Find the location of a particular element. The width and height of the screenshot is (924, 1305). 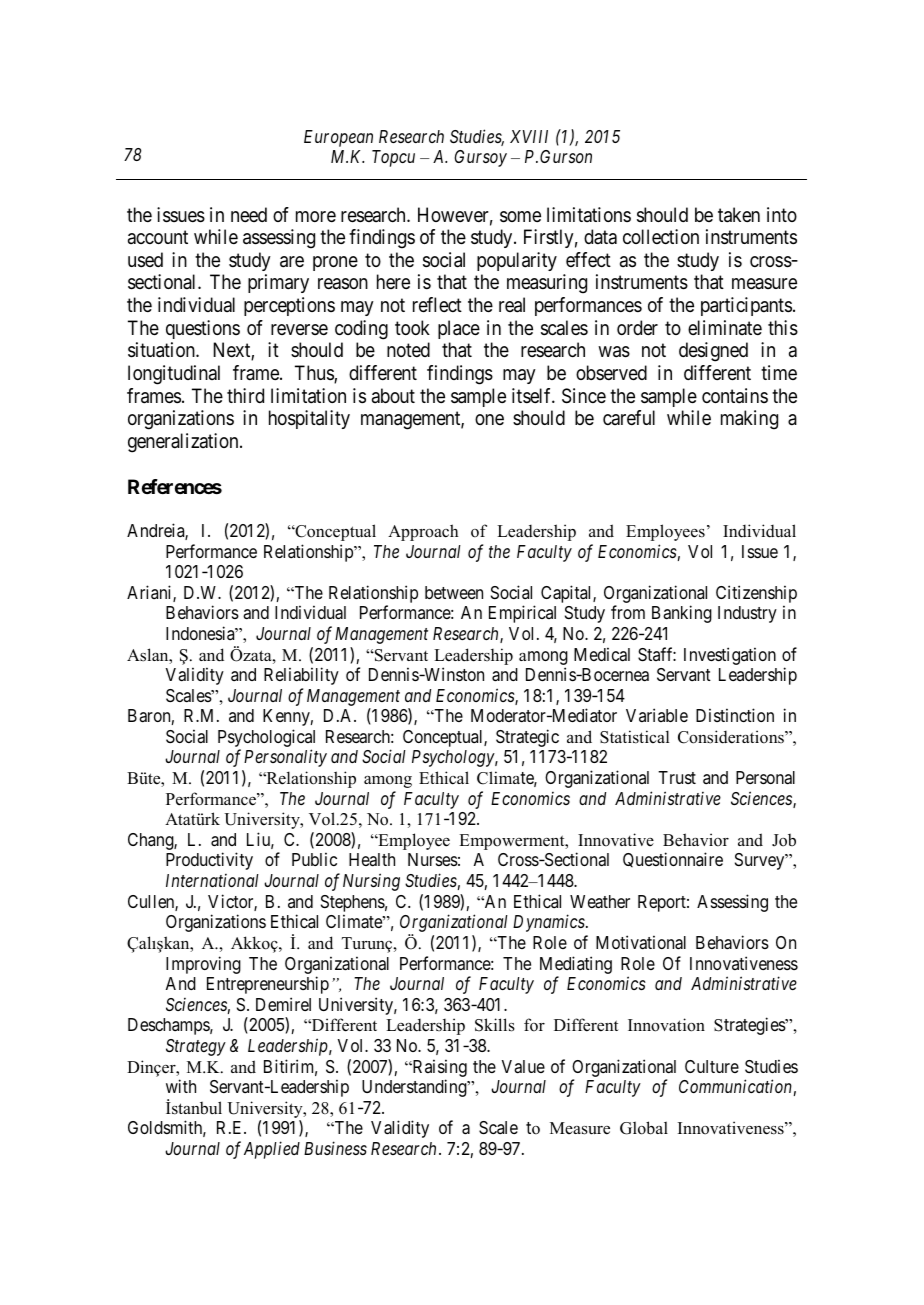

Productivity is located at coordinates (209, 861).
